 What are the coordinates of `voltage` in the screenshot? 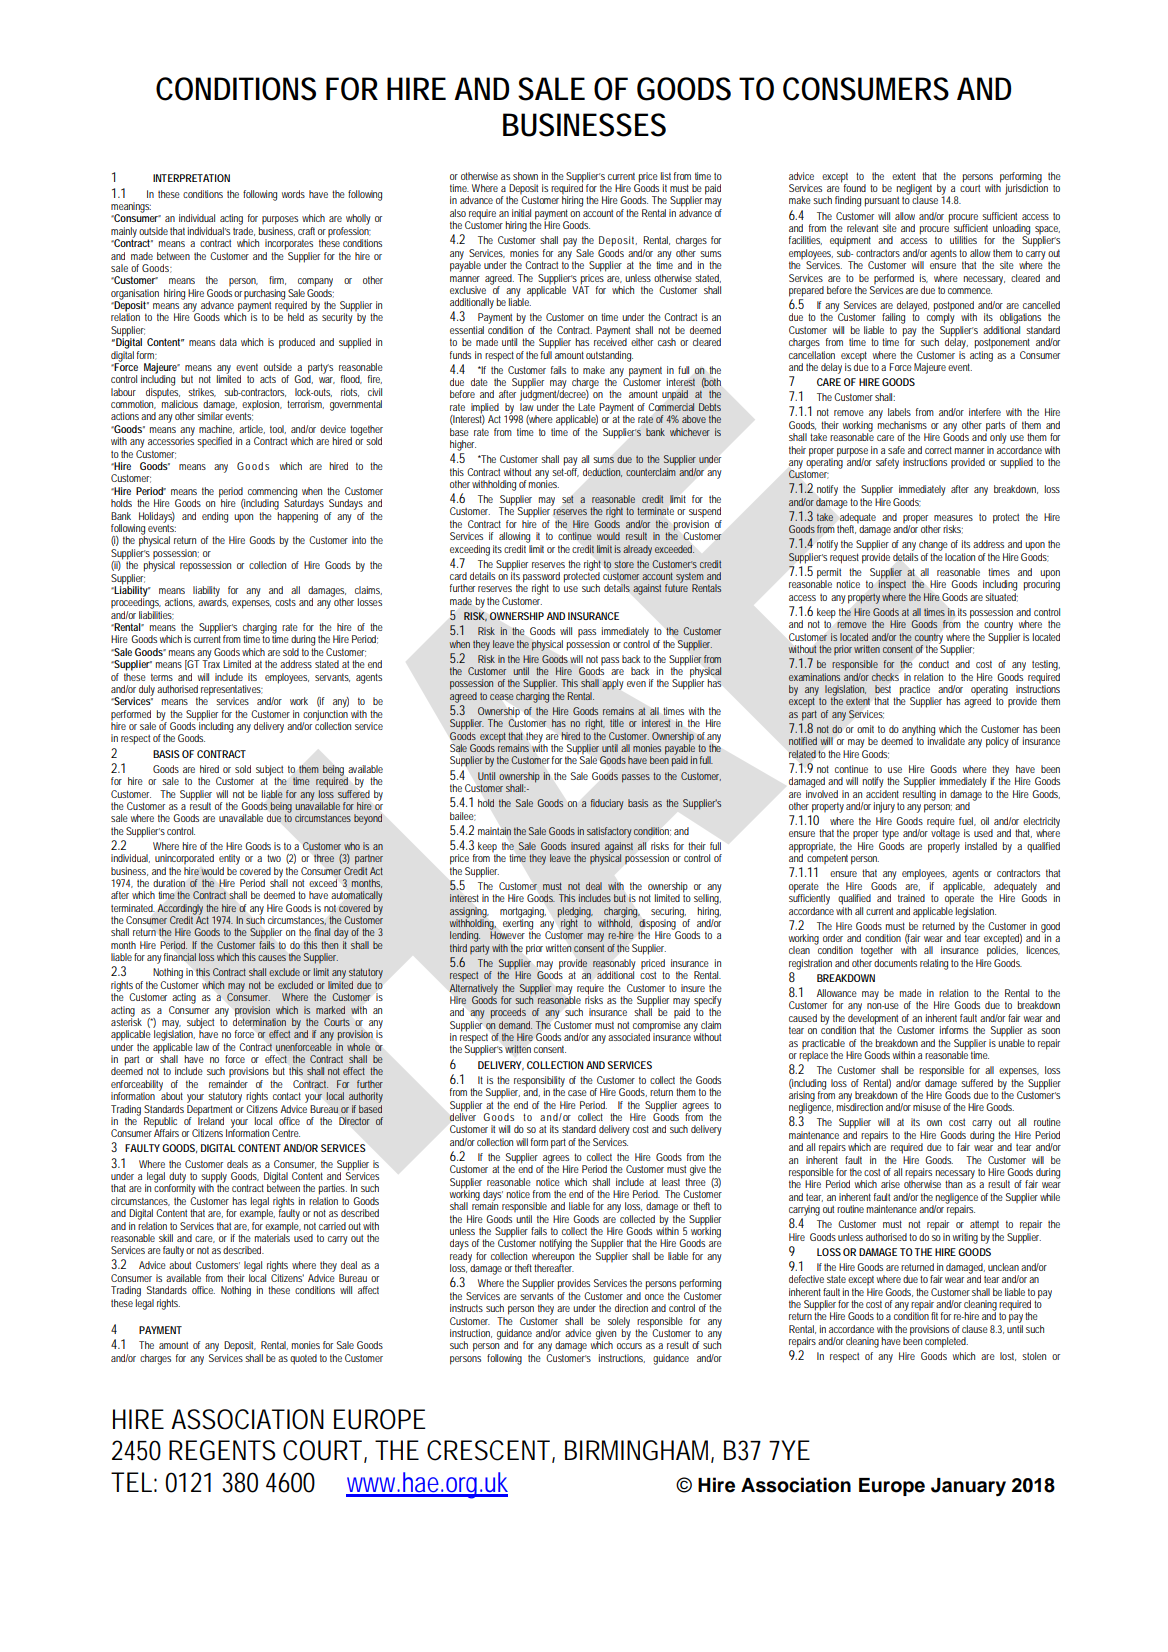 It's located at (945, 833).
